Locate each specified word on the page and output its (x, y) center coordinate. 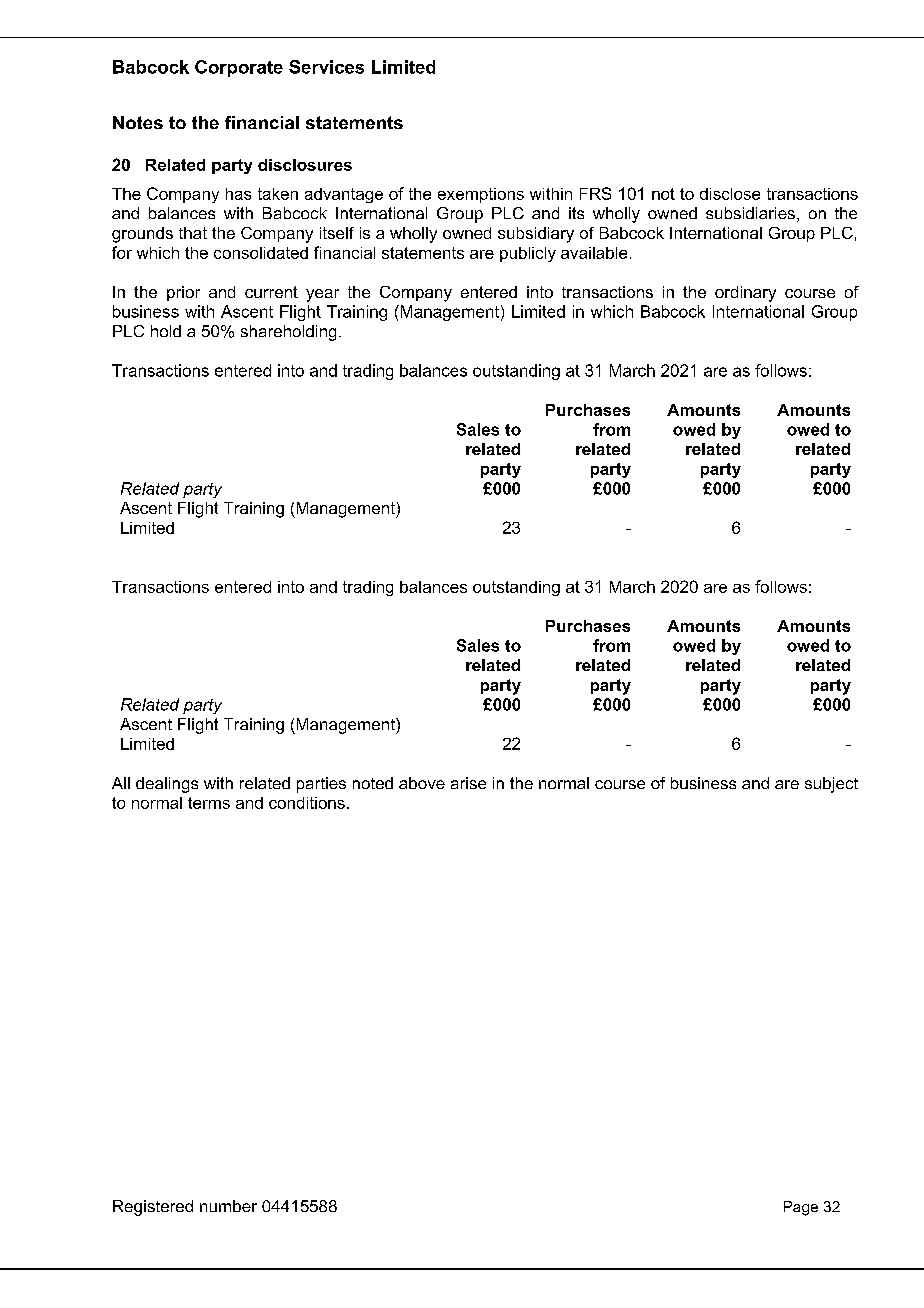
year (322, 295)
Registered (153, 1208)
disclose (730, 194)
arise (468, 783)
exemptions (481, 195)
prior (183, 293)
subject (831, 785)
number (228, 1206)
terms (209, 803)
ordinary (745, 294)
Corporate (239, 68)
